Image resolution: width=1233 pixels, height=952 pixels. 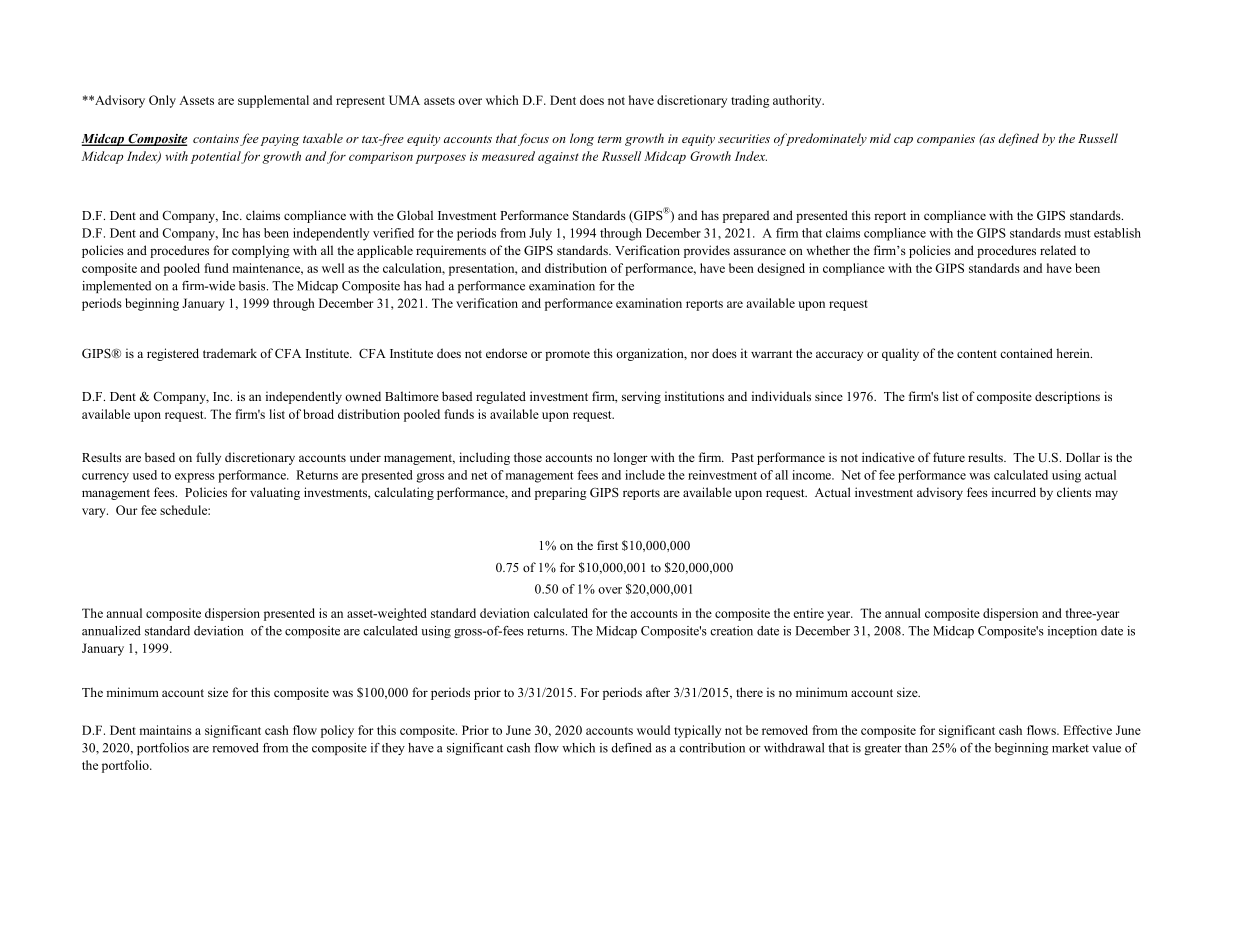 What do you see at coordinates (216, 138) in the document?
I see `contains` at bounding box center [216, 138].
